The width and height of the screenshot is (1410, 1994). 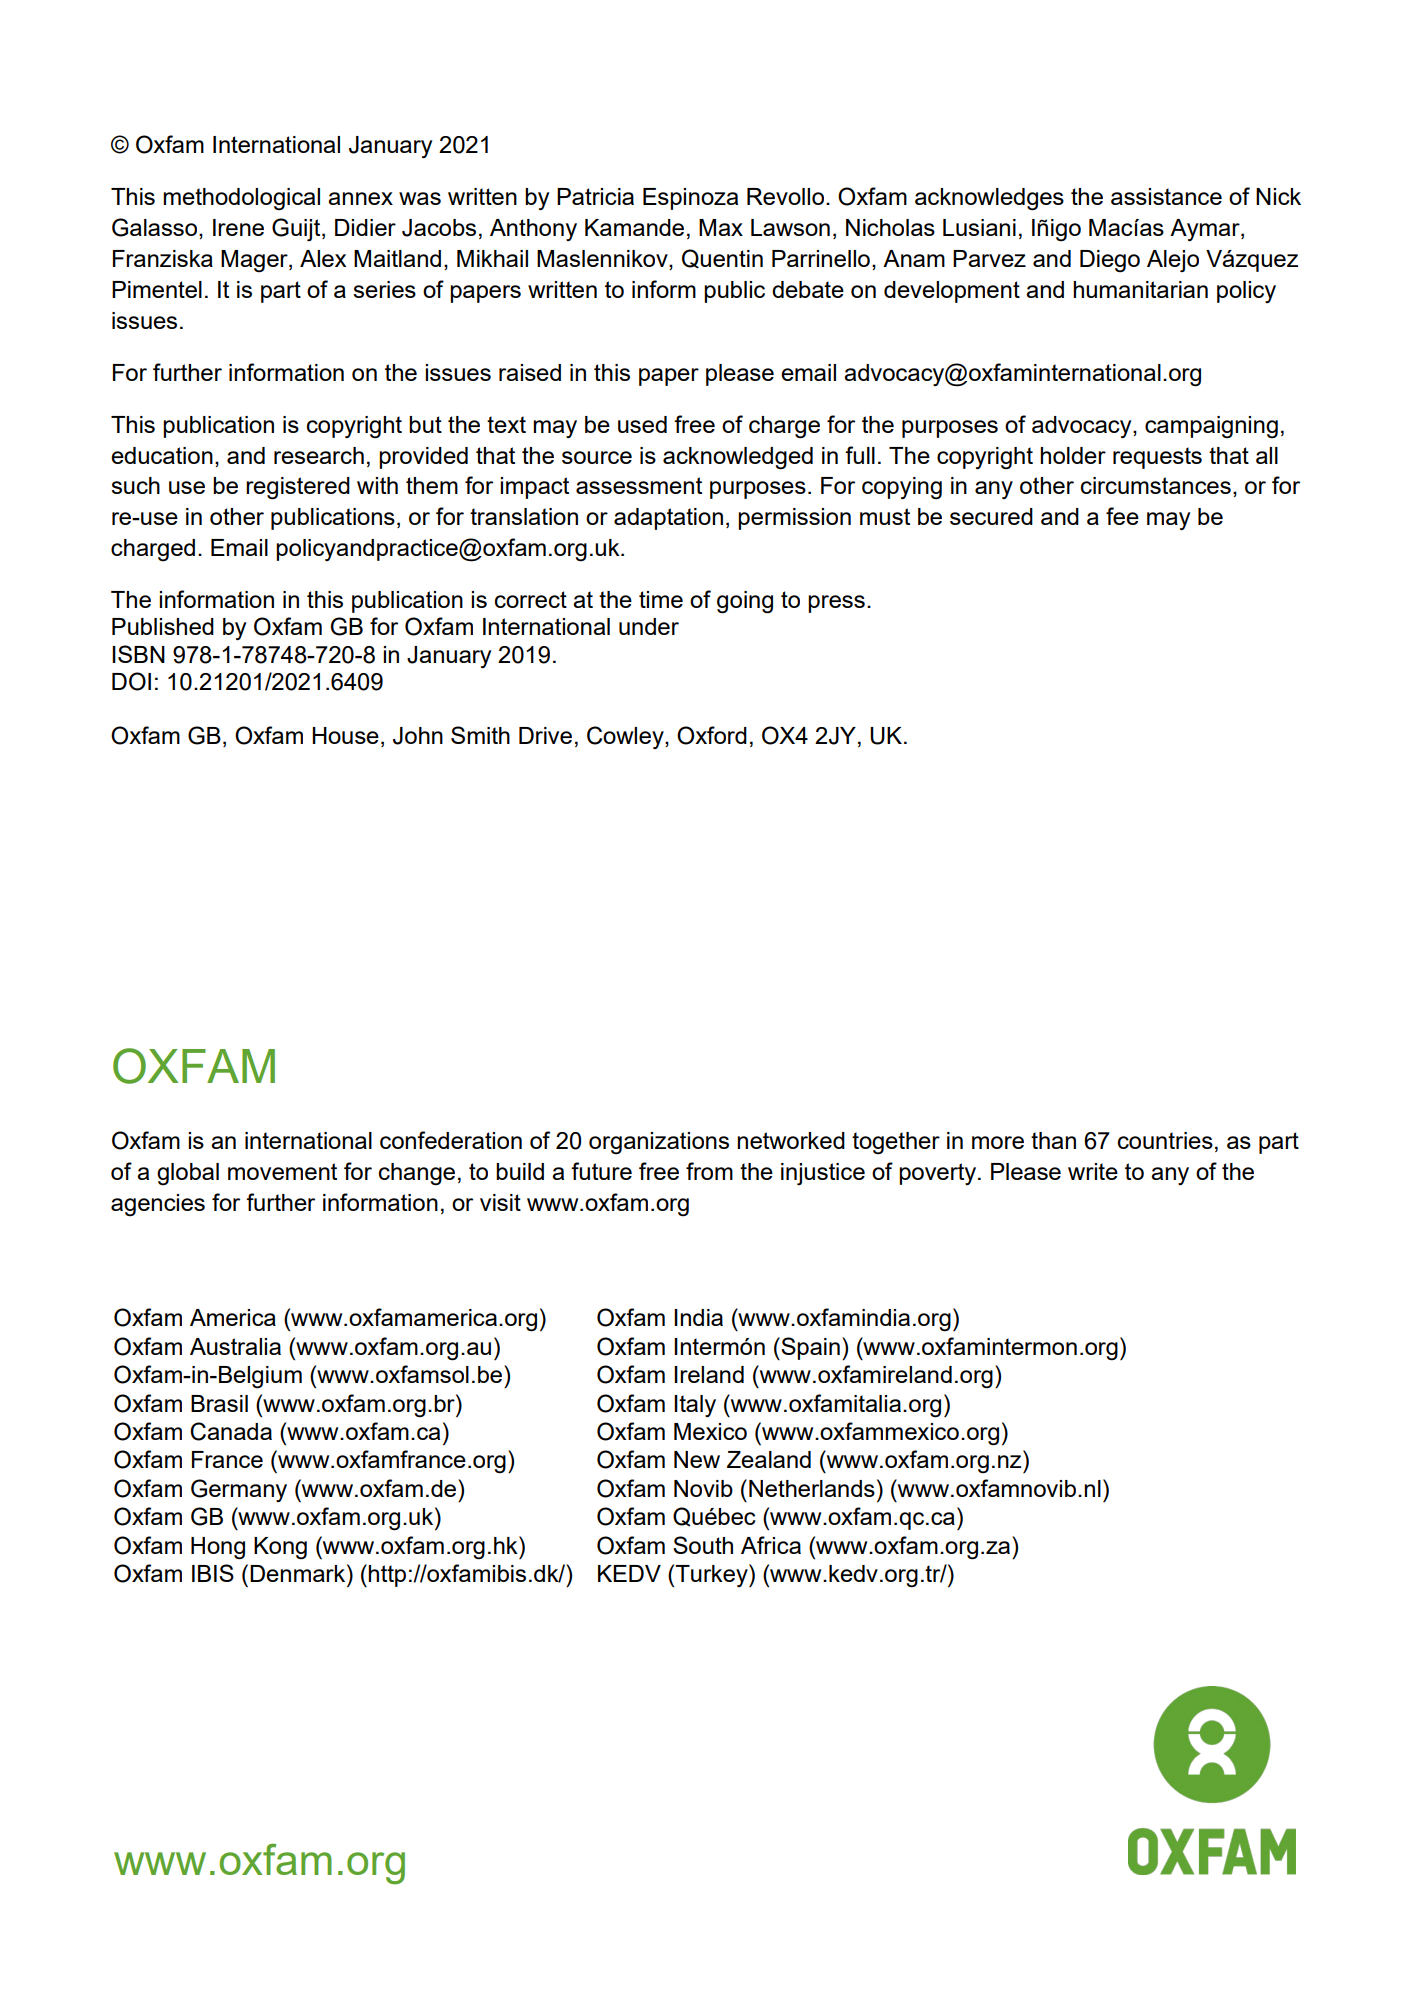 What do you see at coordinates (238, 227) in the screenshot?
I see `Irene` at bounding box center [238, 227].
